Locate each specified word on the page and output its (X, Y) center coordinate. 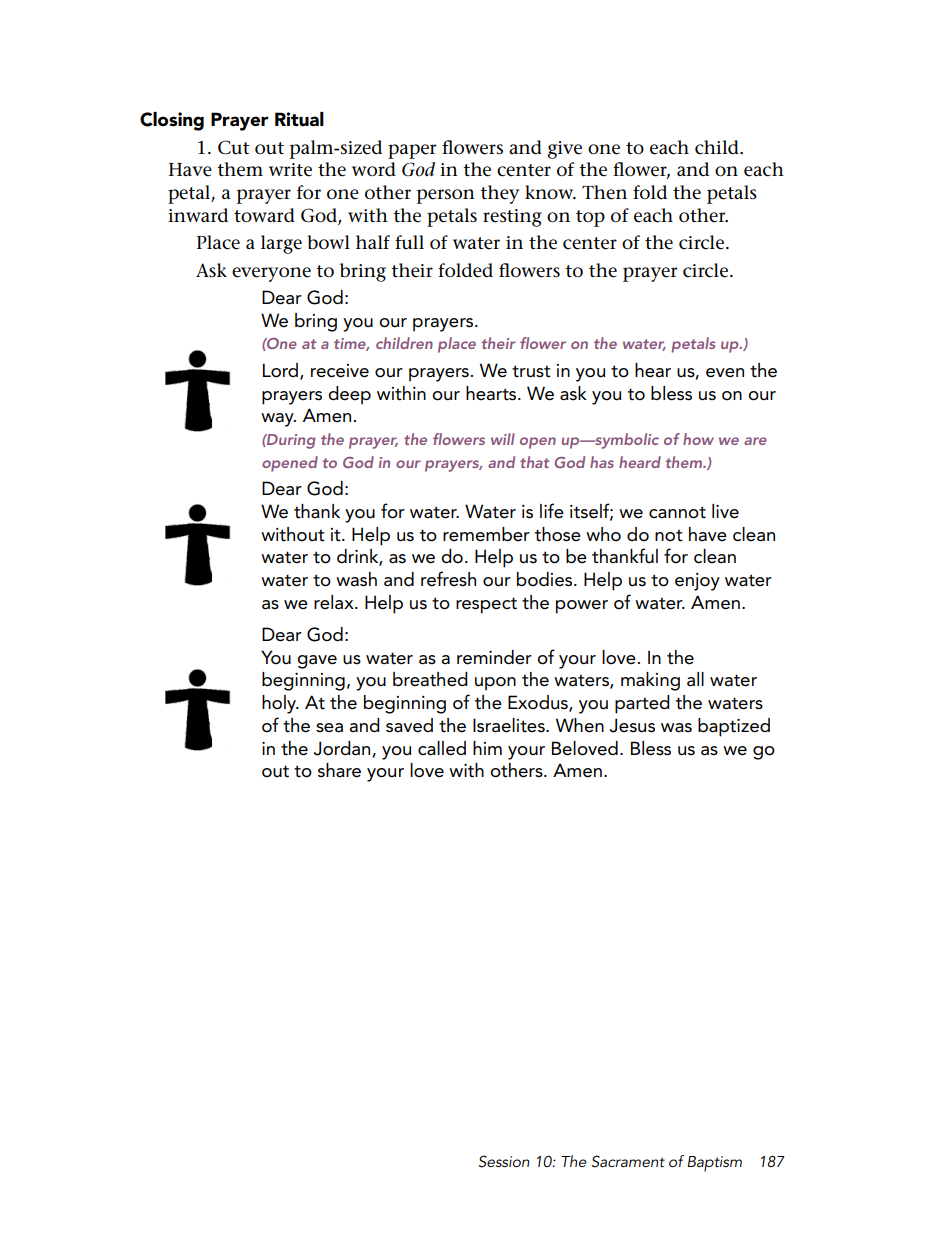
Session (503, 1161)
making (650, 681)
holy (280, 704)
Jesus (632, 725)
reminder (494, 657)
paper (412, 151)
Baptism (714, 1164)
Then (604, 192)
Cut (233, 147)
